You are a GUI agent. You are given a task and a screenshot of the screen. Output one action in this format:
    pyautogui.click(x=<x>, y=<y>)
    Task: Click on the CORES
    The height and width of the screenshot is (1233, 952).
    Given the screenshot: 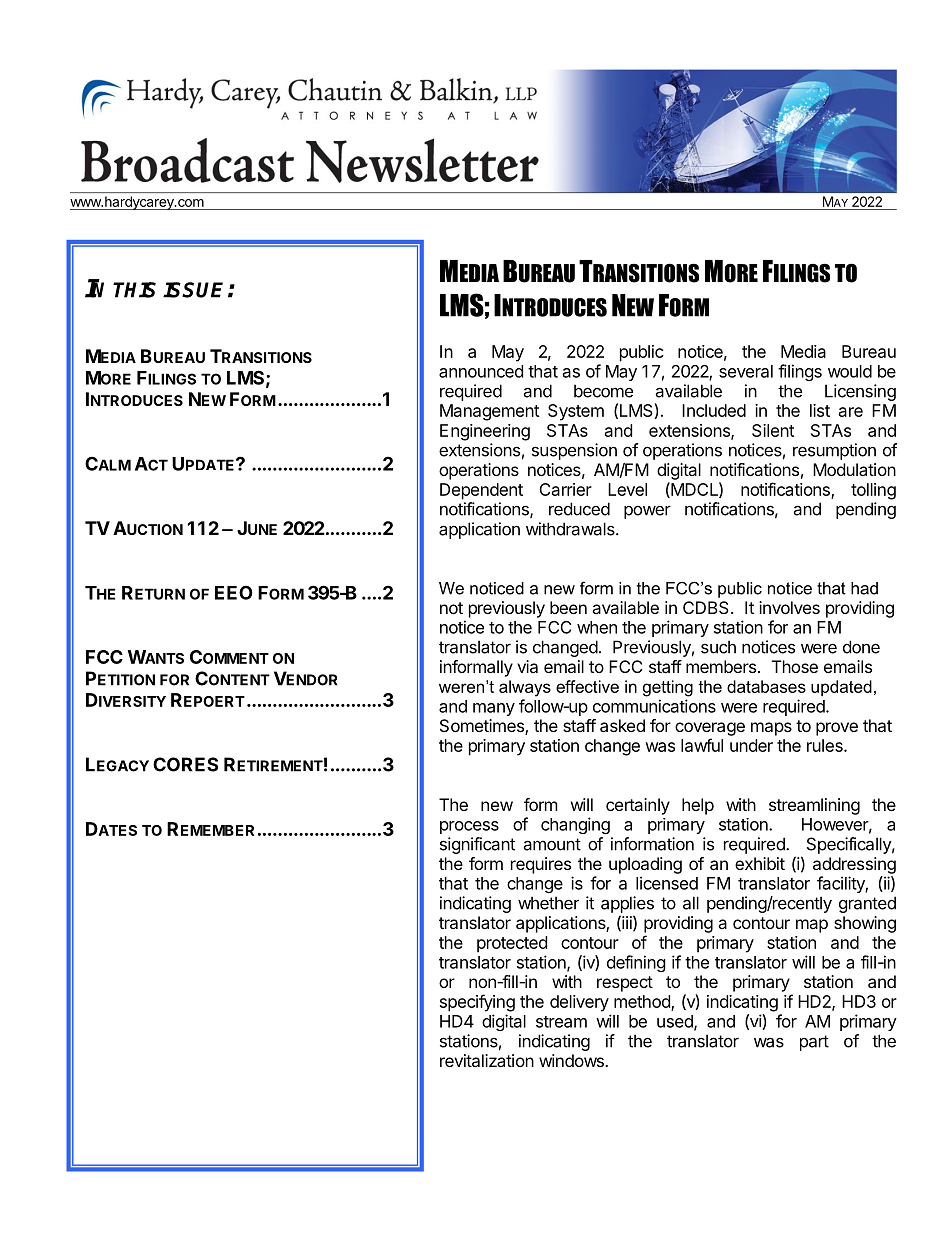 What is the action you would take?
    pyautogui.click(x=185, y=764)
